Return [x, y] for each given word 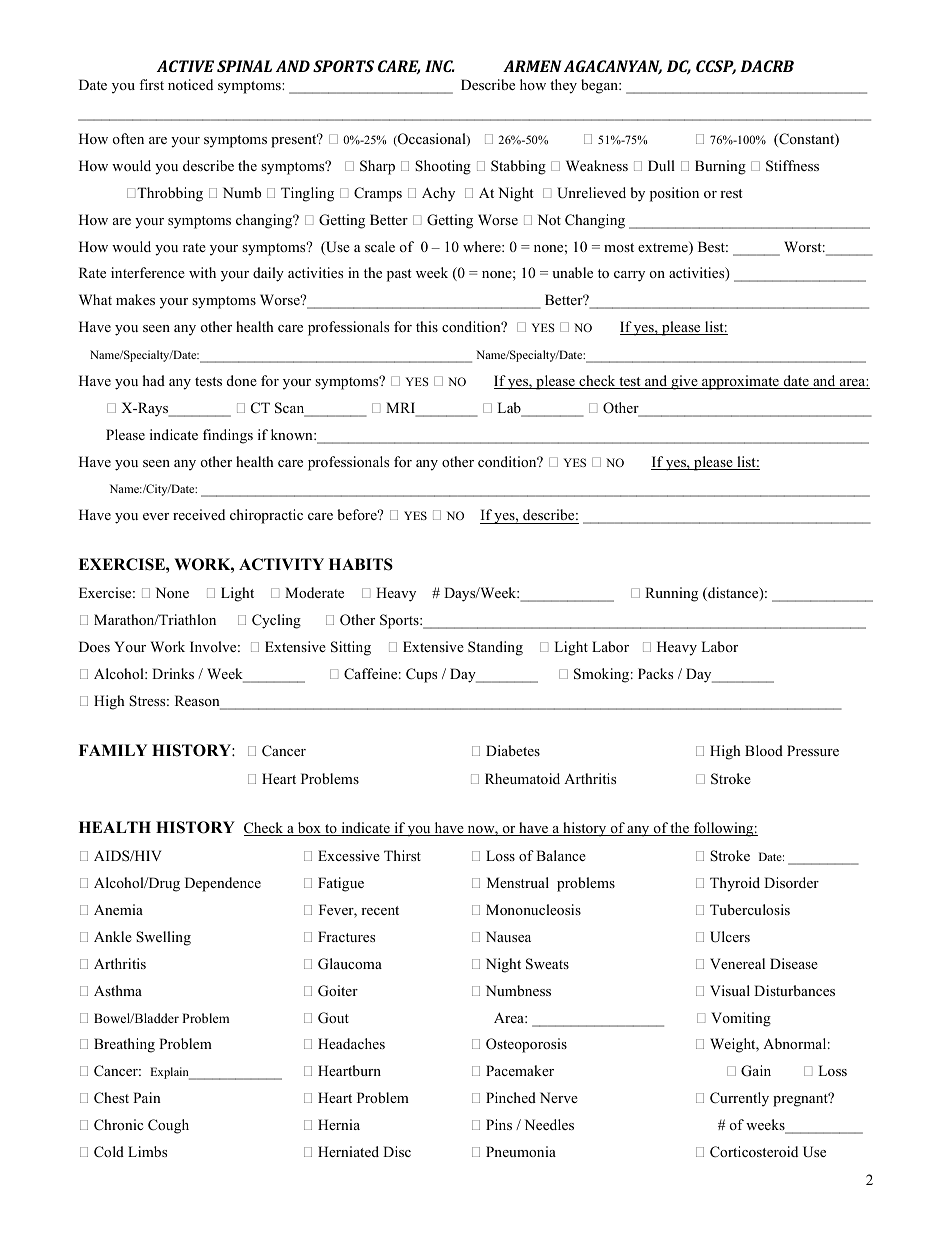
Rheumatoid [522, 778]
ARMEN [532, 66]
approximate [740, 382]
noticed [190, 84]
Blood [764, 750]
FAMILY [113, 750]
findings [228, 436]
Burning [720, 167]
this [427, 326]
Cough [168, 1126]
